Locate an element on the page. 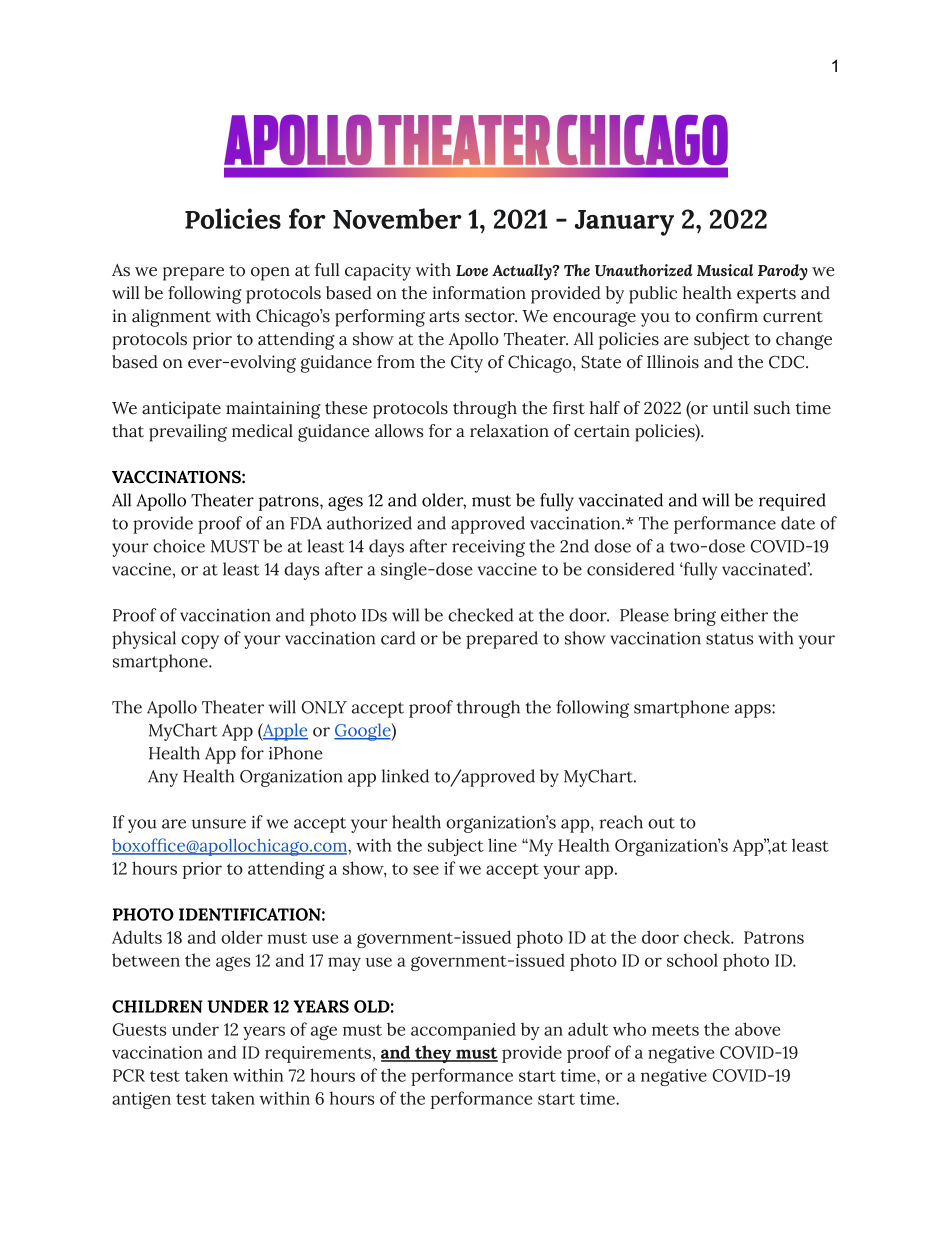 This image has height=1233, width=952. date is located at coordinates (798, 523).
